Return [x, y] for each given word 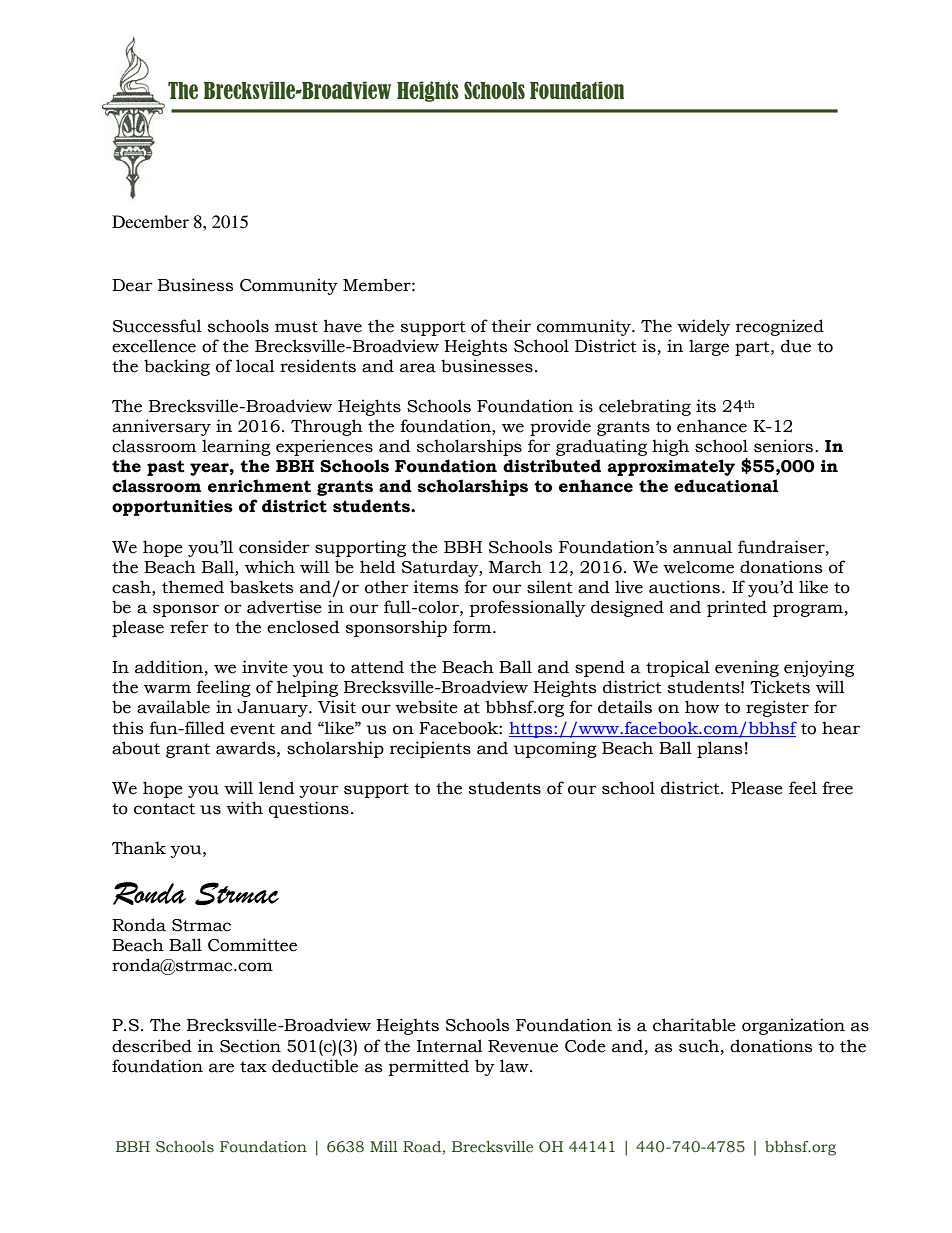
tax [253, 1067]
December [150, 221]
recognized [780, 327]
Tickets [780, 687]
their [511, 326]
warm [167, 689]
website [426, 707]
